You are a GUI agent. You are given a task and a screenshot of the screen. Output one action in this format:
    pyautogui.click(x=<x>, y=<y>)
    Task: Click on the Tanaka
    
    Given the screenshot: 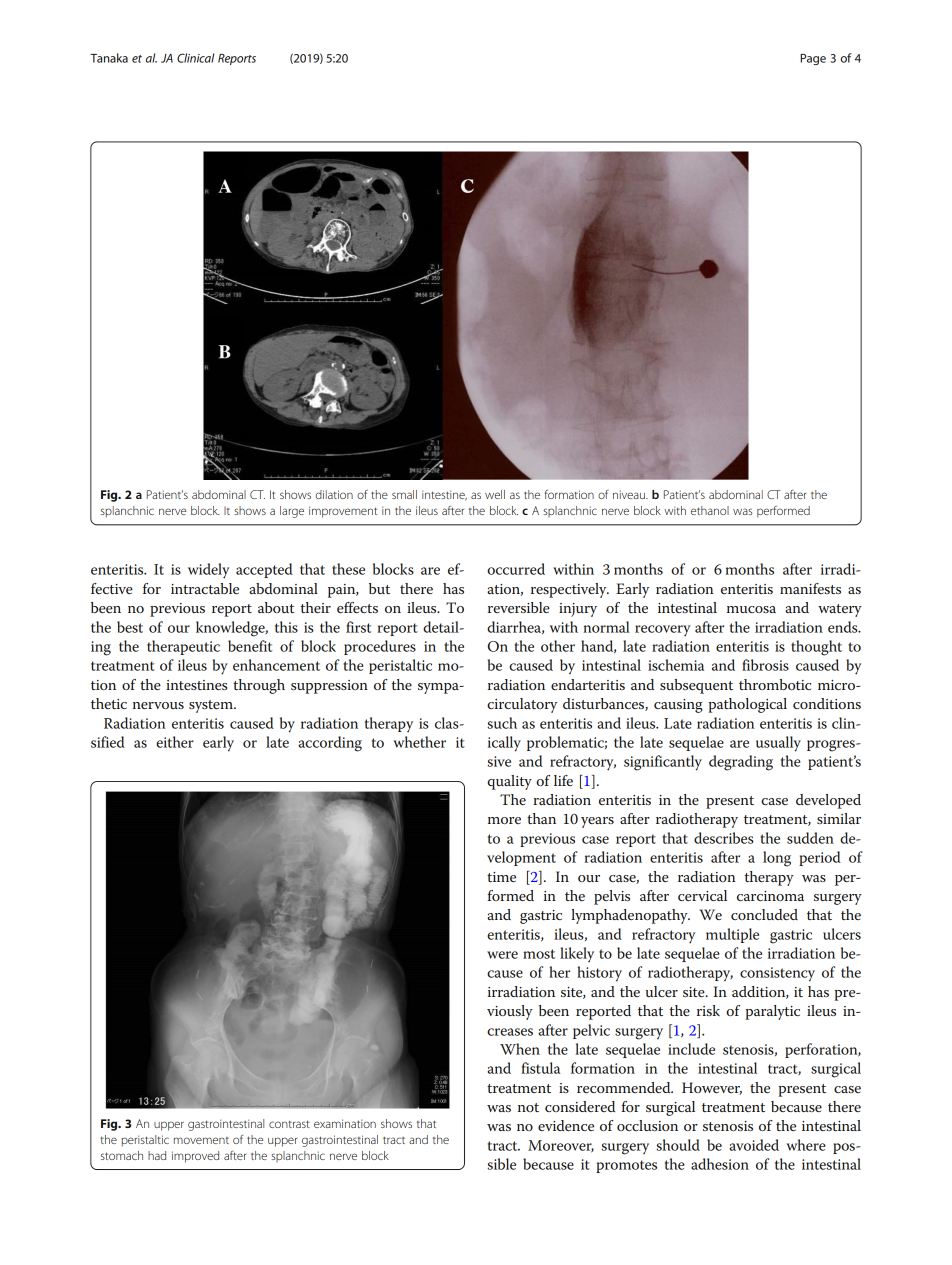 What is the action you would take?
    pyautogui.click(x=109, y=58)
